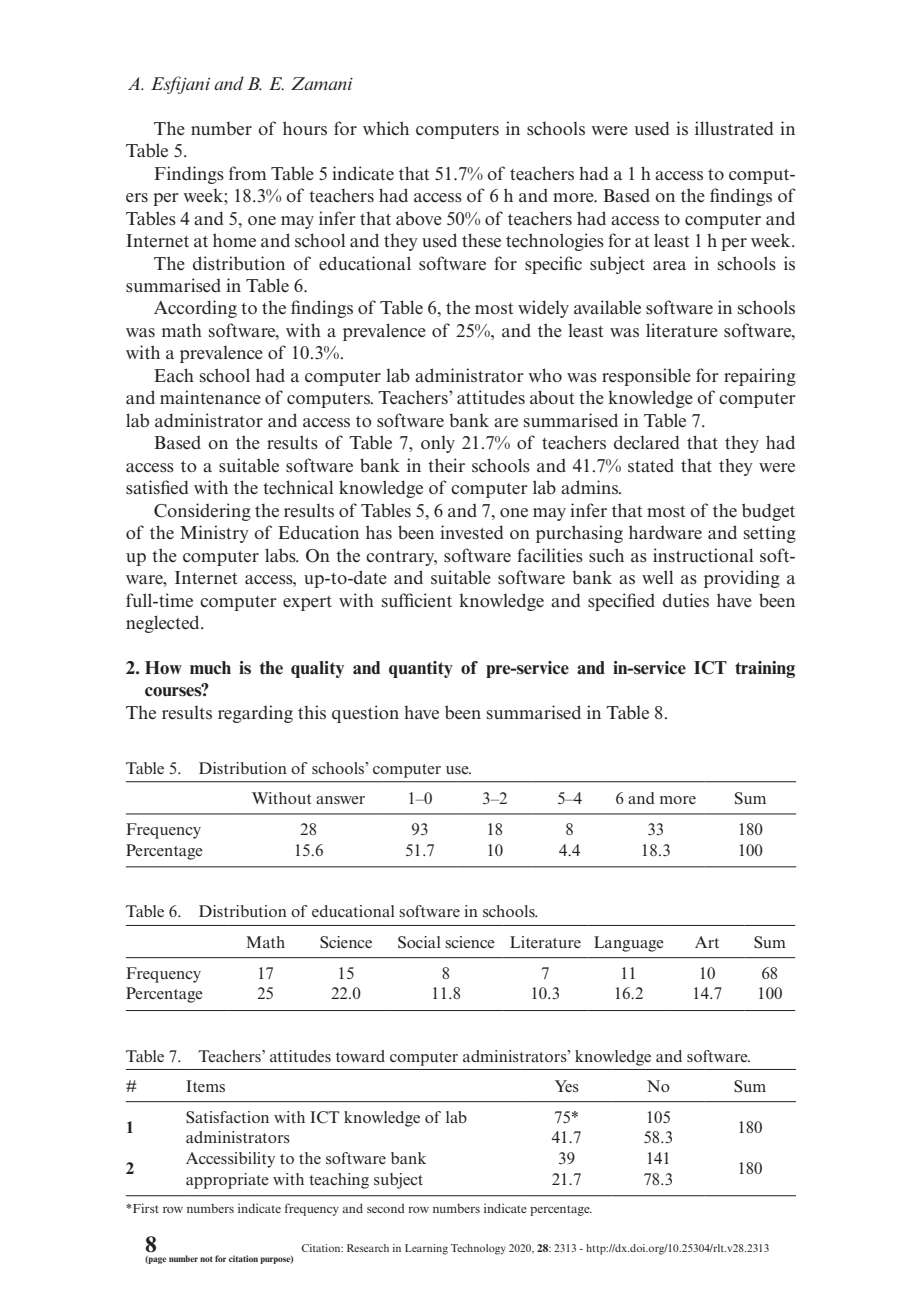 This screenshot has width=923, height=1316. What do you see at coordinates (419, 942) in the screenshot?
I see `Social` at bounding box center [419, 942].
